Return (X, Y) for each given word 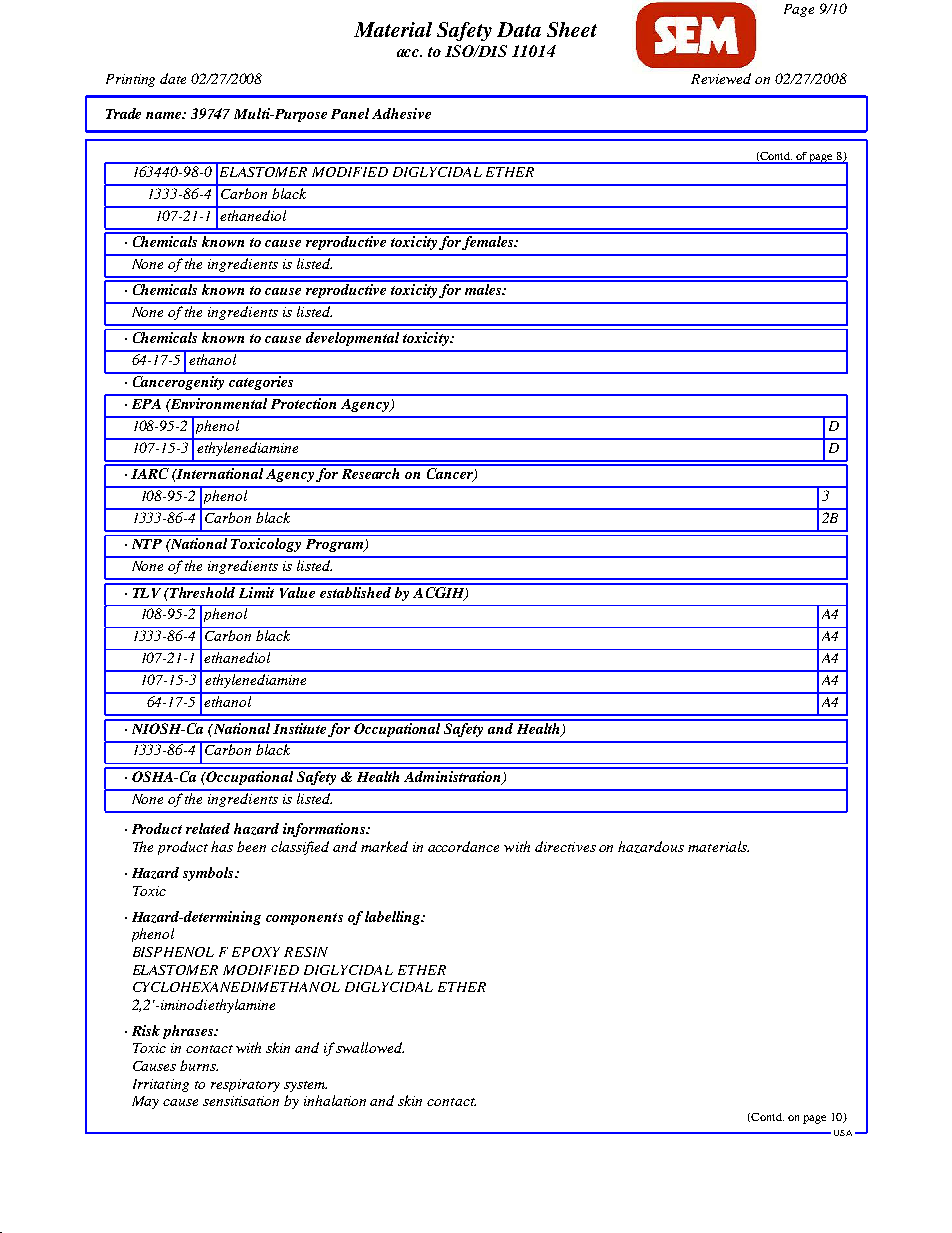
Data (519, 29)
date (173, 78)
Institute (299, 727)
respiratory (245, 1085)
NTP (147, 544)
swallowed (370, 1047)
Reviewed (721, 78)
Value (297, 591)
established (356, 591)
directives (565, 846)
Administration (453, 776)
